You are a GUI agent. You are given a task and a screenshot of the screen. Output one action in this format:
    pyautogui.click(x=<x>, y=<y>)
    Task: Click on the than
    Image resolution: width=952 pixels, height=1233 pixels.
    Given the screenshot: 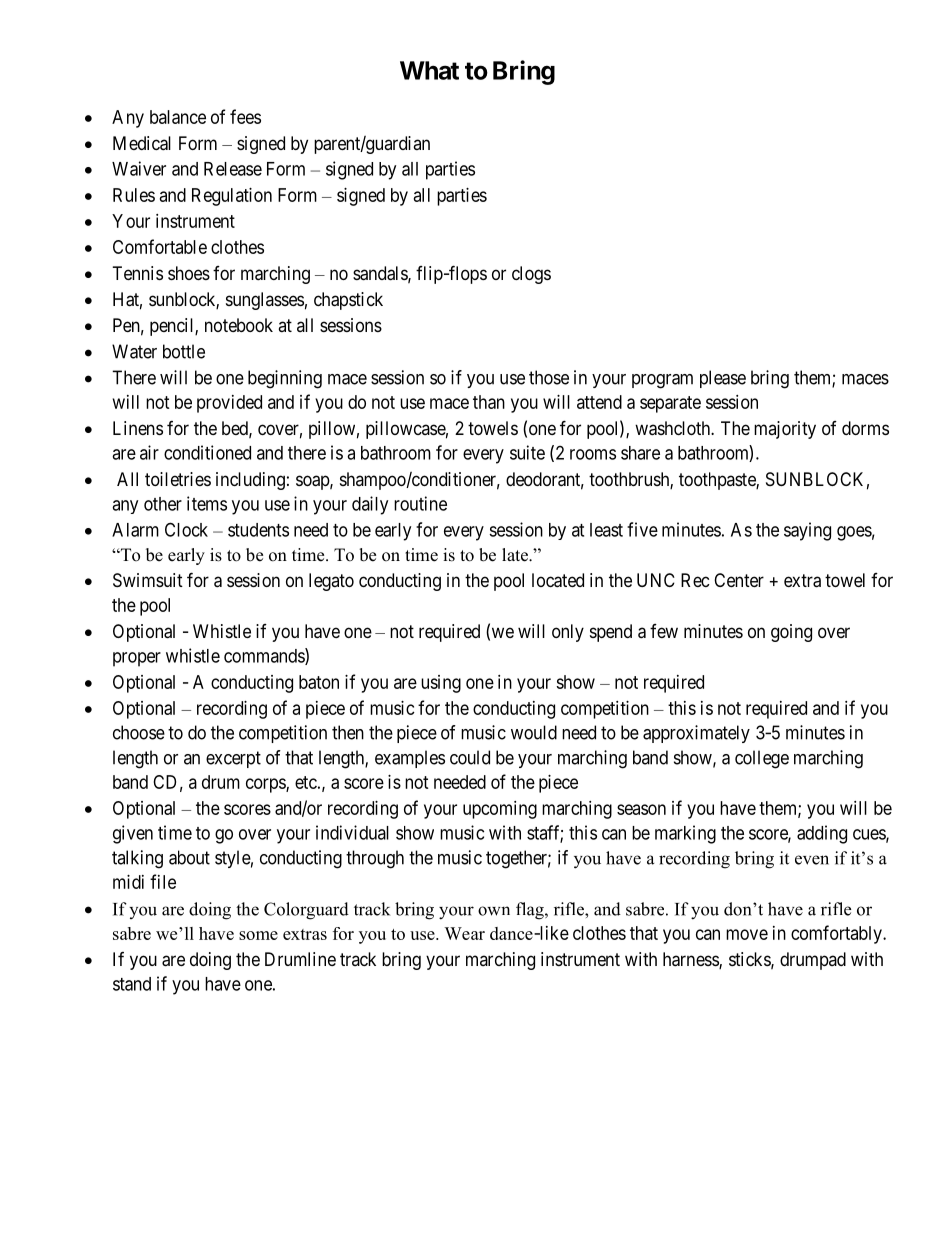 What is the action you would take?
    pyautogui.click(x=489, y=402)
